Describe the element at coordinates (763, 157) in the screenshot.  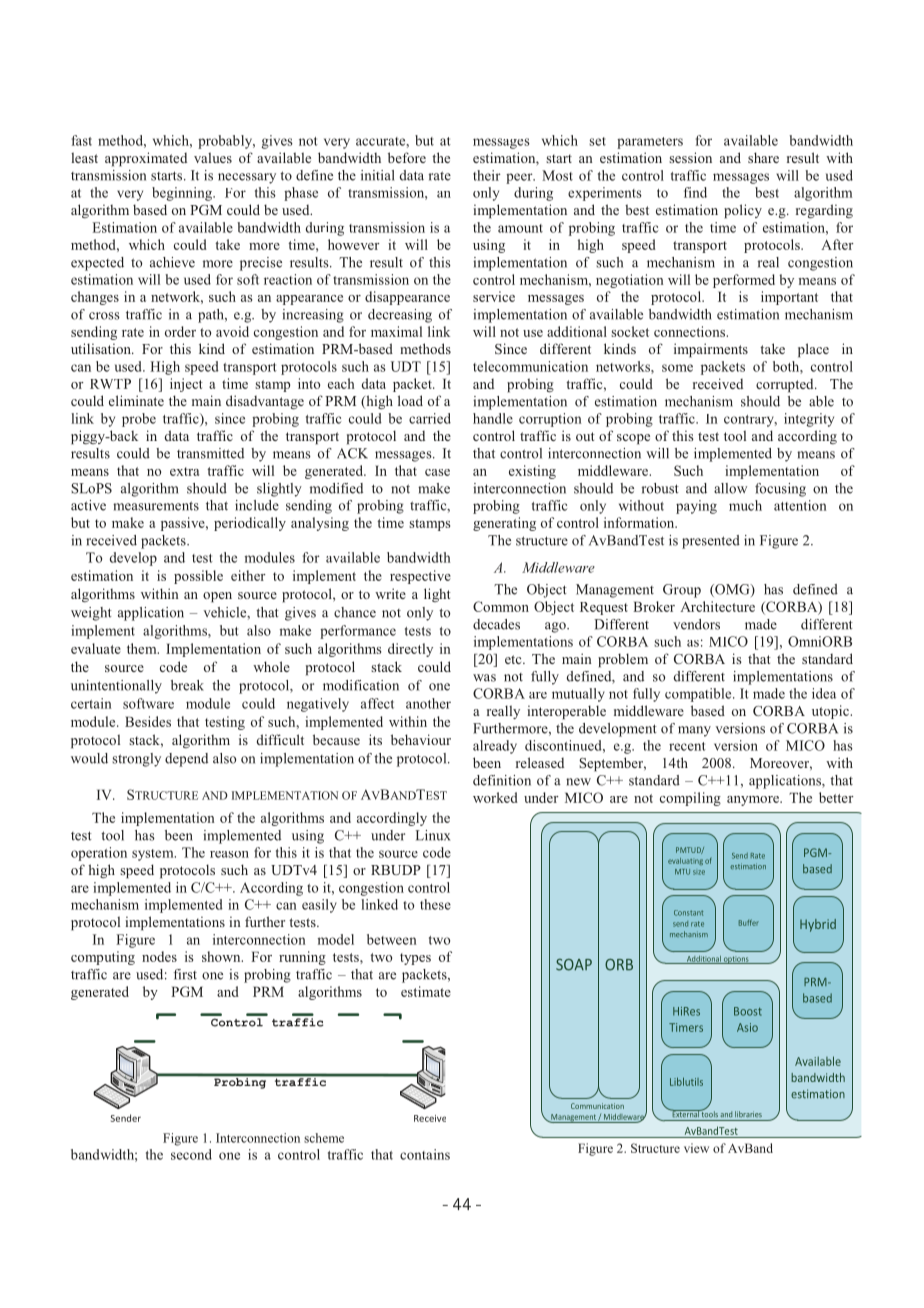
I see `share` at that location.
